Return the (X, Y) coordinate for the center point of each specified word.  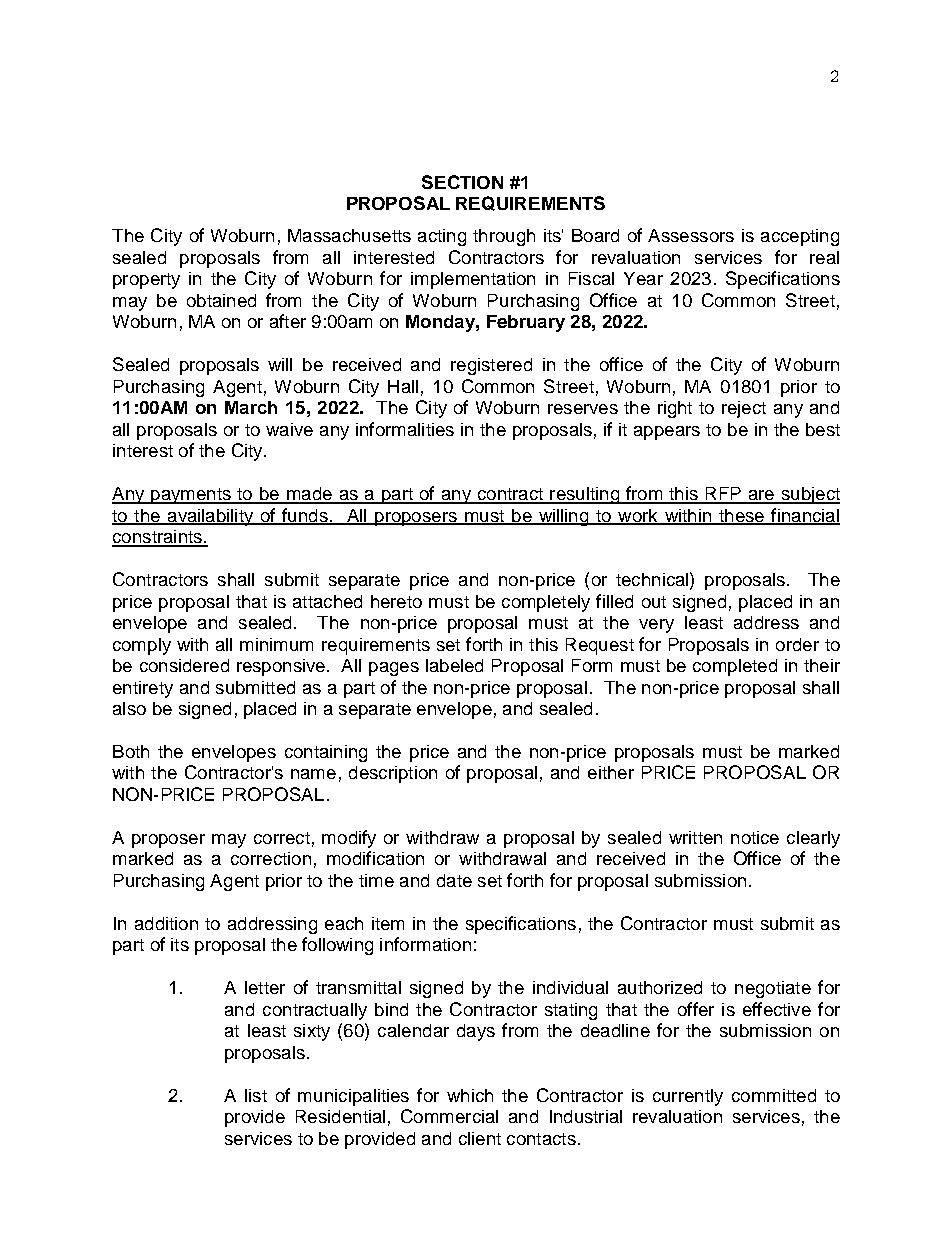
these (741, 517)
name (313, 774)
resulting (584, 495)
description (393, 774)
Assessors (691, 235)
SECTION (462, 182)
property (146, 281)
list (256, 1095)
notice (755, 837)
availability (210, 517)
